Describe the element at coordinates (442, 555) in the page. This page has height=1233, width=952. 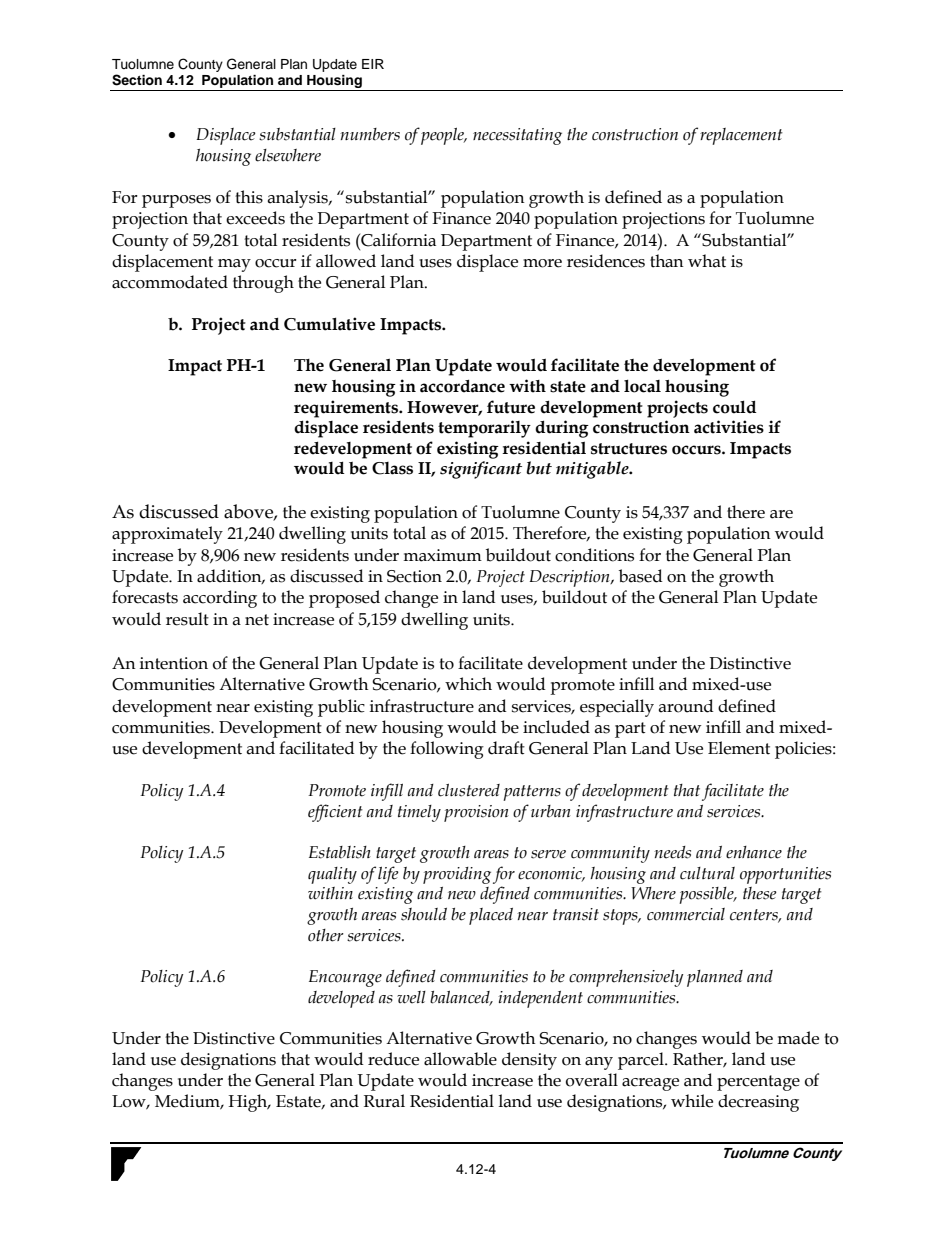
I see `maximum` at that location.
